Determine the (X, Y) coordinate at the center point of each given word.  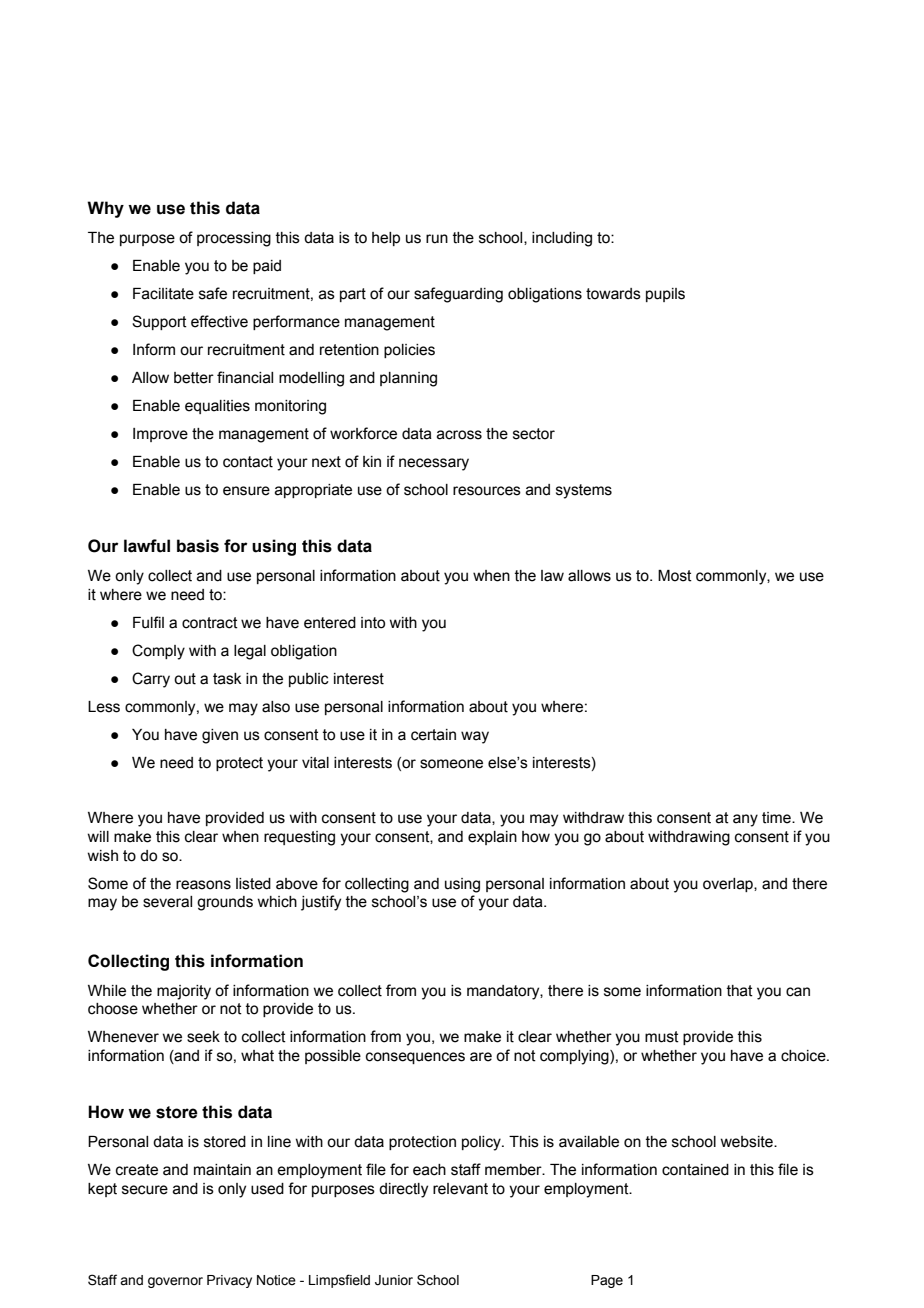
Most (675, 576)
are (481, 1057)
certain (433, 735)
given (220, 736)
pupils (665, 295)
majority (184, 992)
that (740, 991)
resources (487, 491)
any (745, 820)
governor (175, 1282)
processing (234, 239)
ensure (246, 491)
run (437, 239)
